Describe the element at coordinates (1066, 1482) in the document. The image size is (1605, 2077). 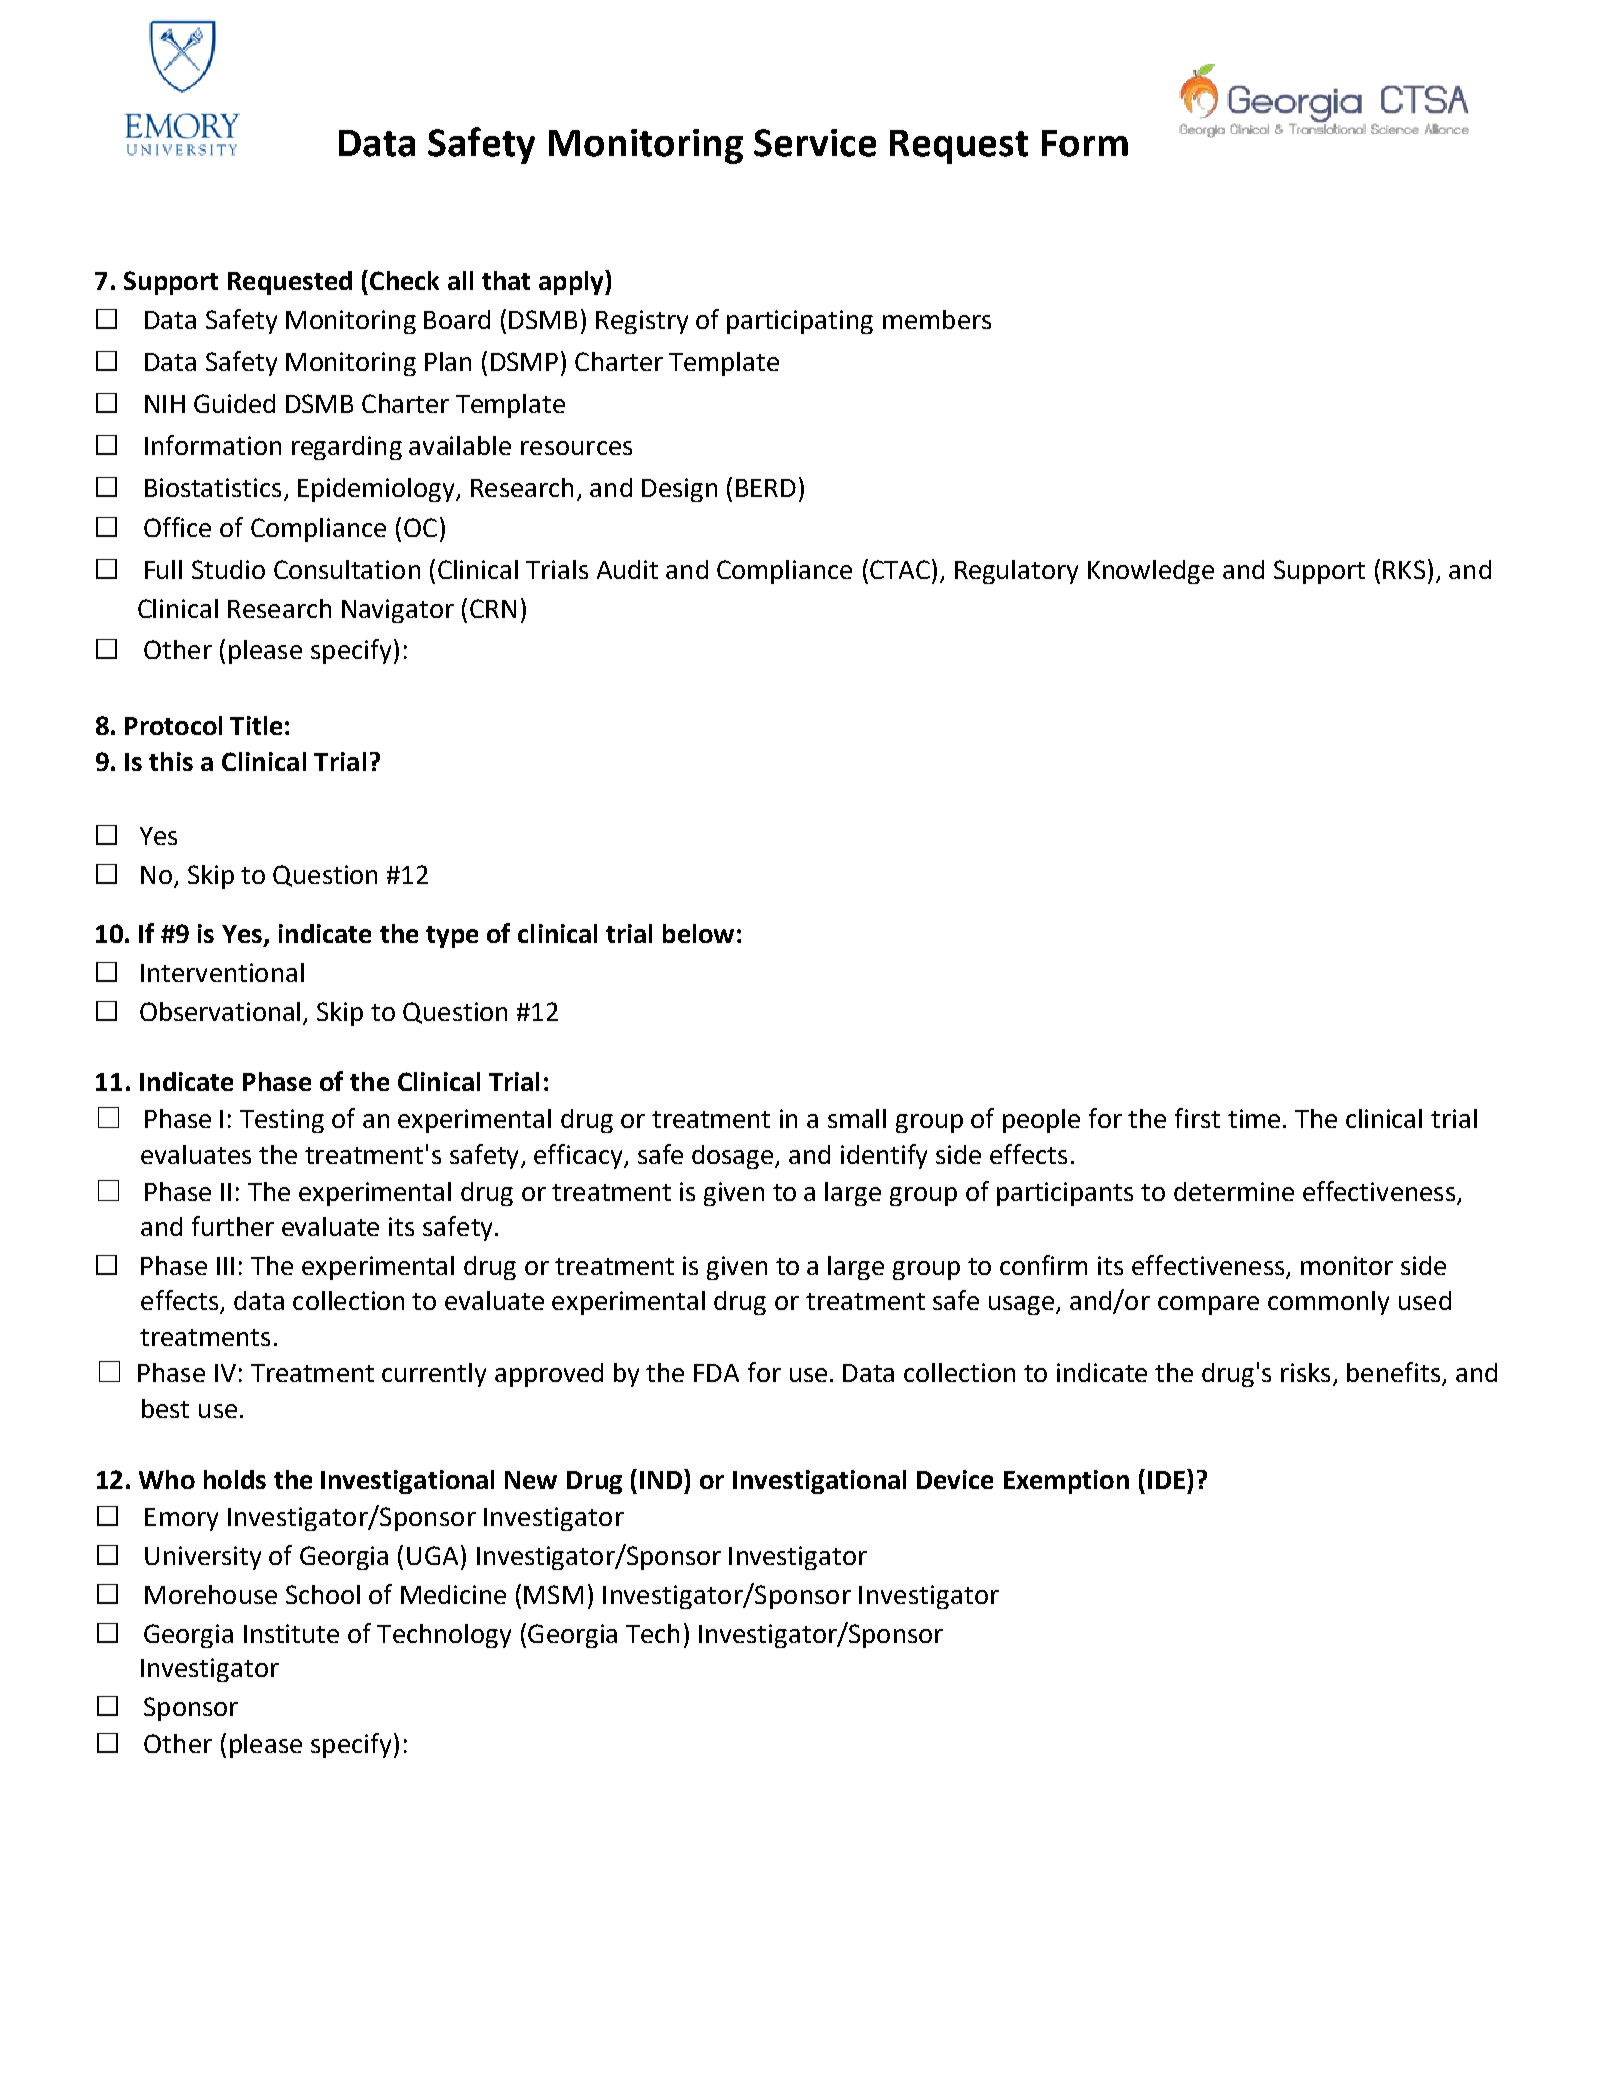
I see `Exemption` at that location.
